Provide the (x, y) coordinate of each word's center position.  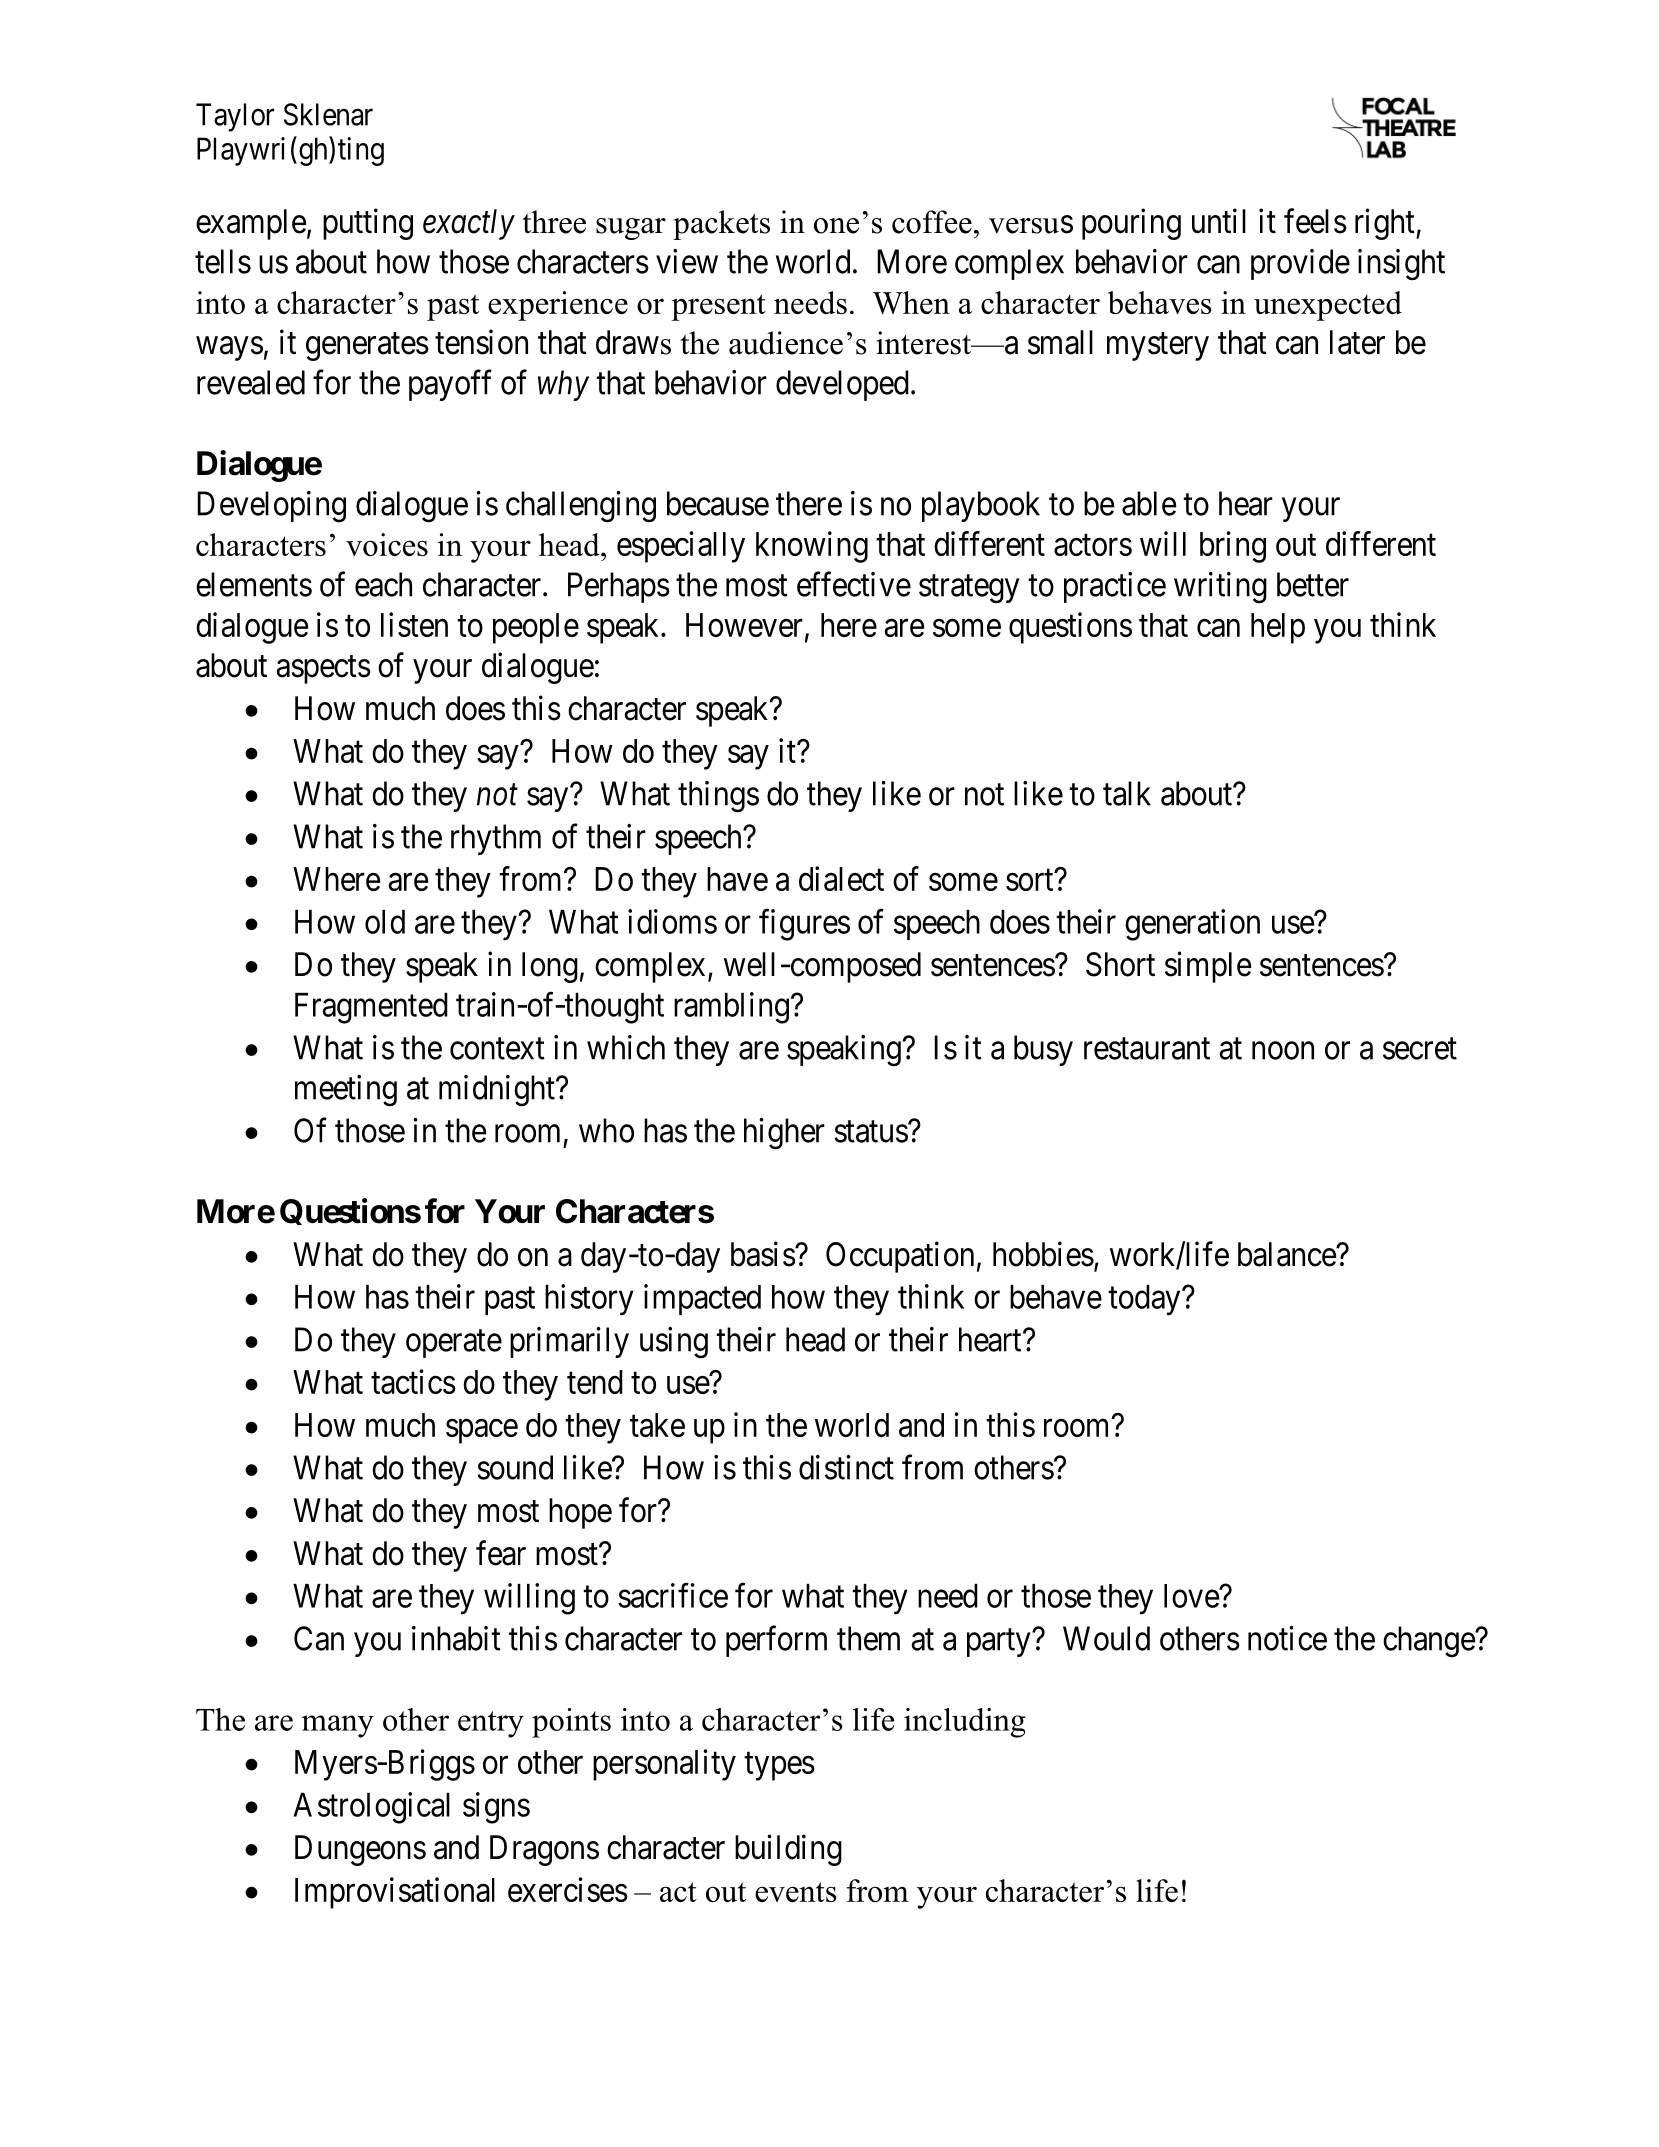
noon (1283, 1051)
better (1313, 584)
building (788, 1850)
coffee (932, 222)
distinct (846, 1467)
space (482, 1431)
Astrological (371, 1808)
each (383, 584)
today (1145, 1300)
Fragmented (371, 1008)
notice (1287, 1638)
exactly (469, 224)
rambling (731, 1008)
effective (854, 584)
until (1219, 220)
